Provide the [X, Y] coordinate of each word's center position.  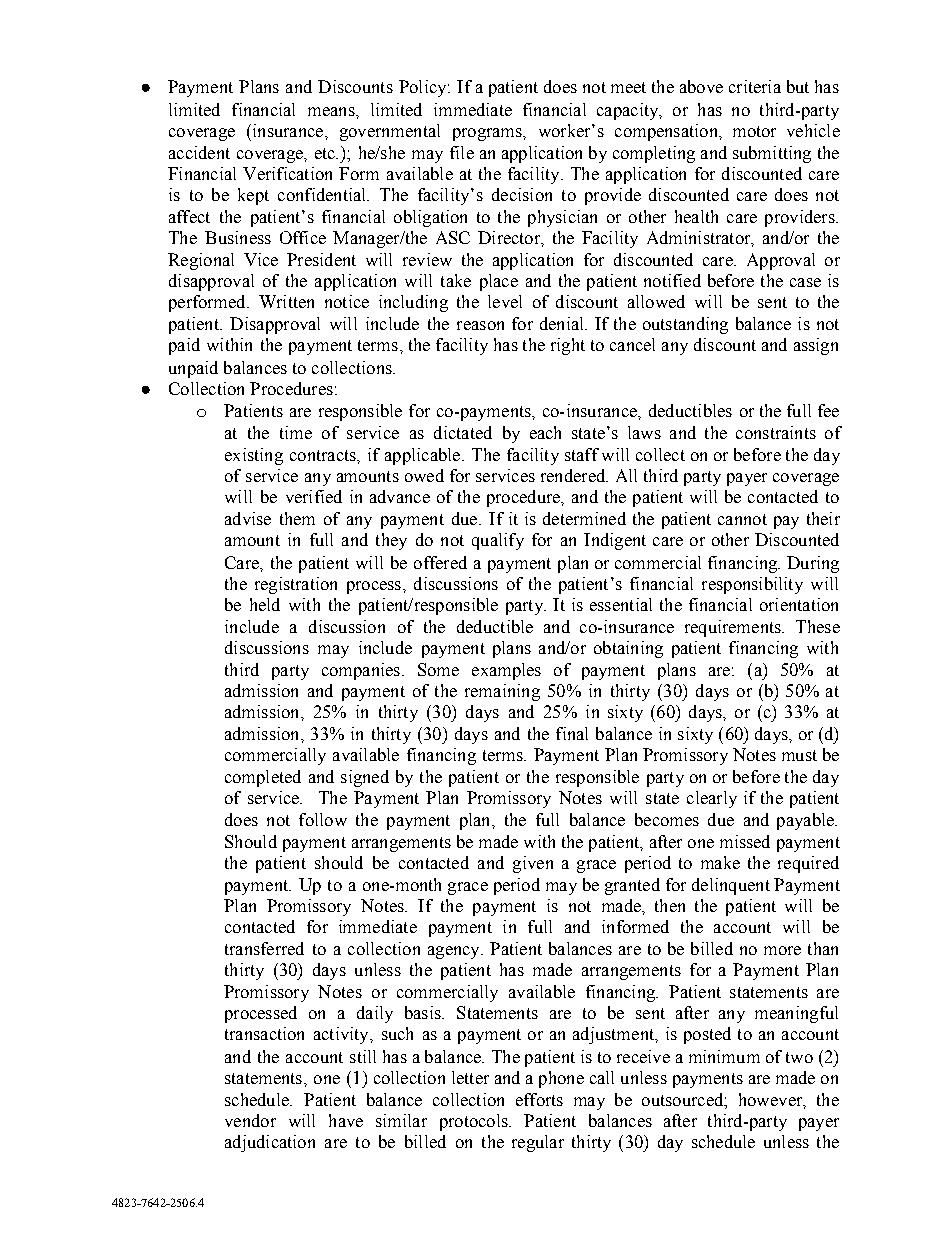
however [772, 1100]
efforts [539, 1099]
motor [754, 131]
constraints [776, 432]
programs [488, 134]
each [545, 432]
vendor [250, 1120]
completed [263, 778]
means [332, 111]
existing [254, 456]
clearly [712, 799]
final [572, 733]
